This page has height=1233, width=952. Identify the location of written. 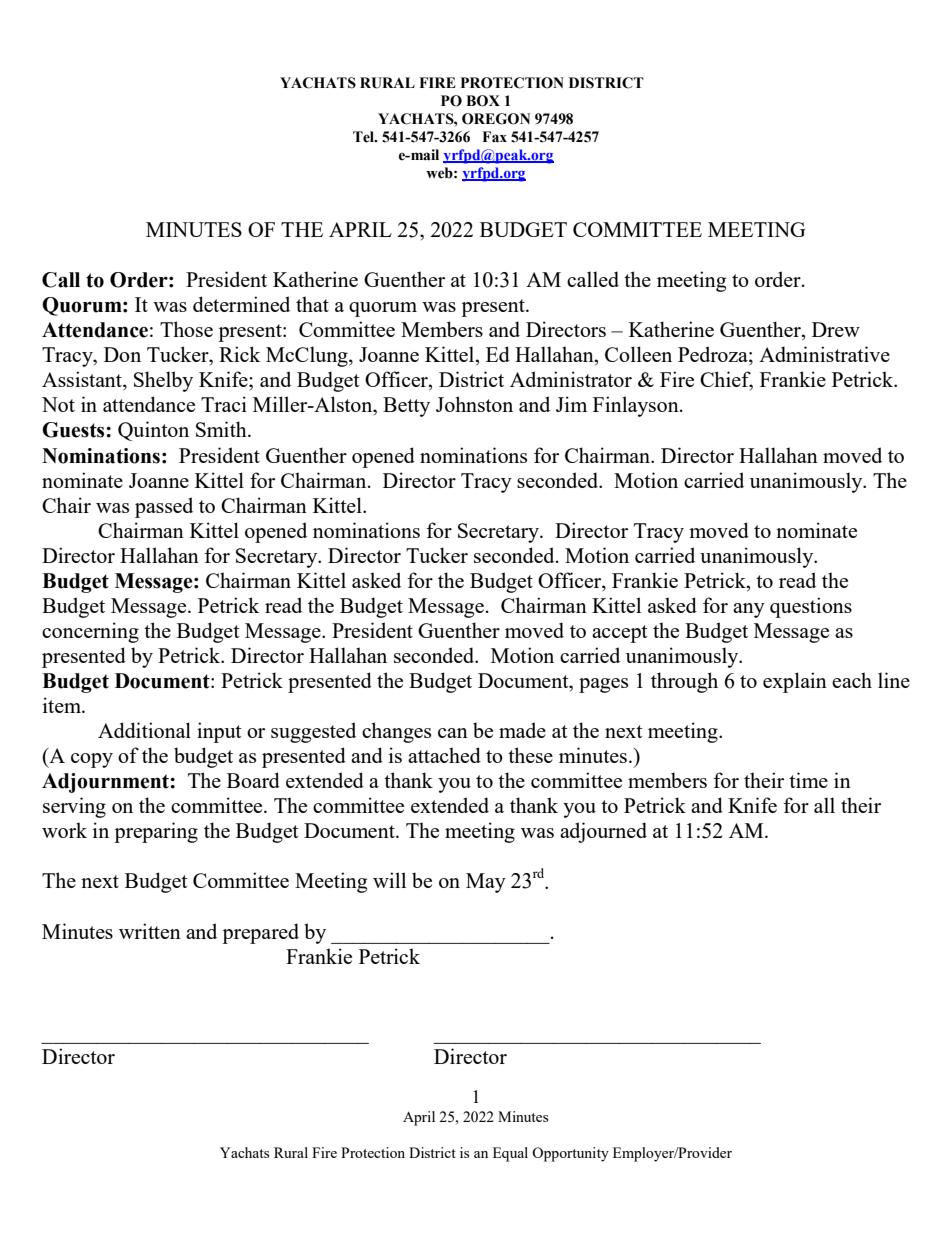
(150, 931).
